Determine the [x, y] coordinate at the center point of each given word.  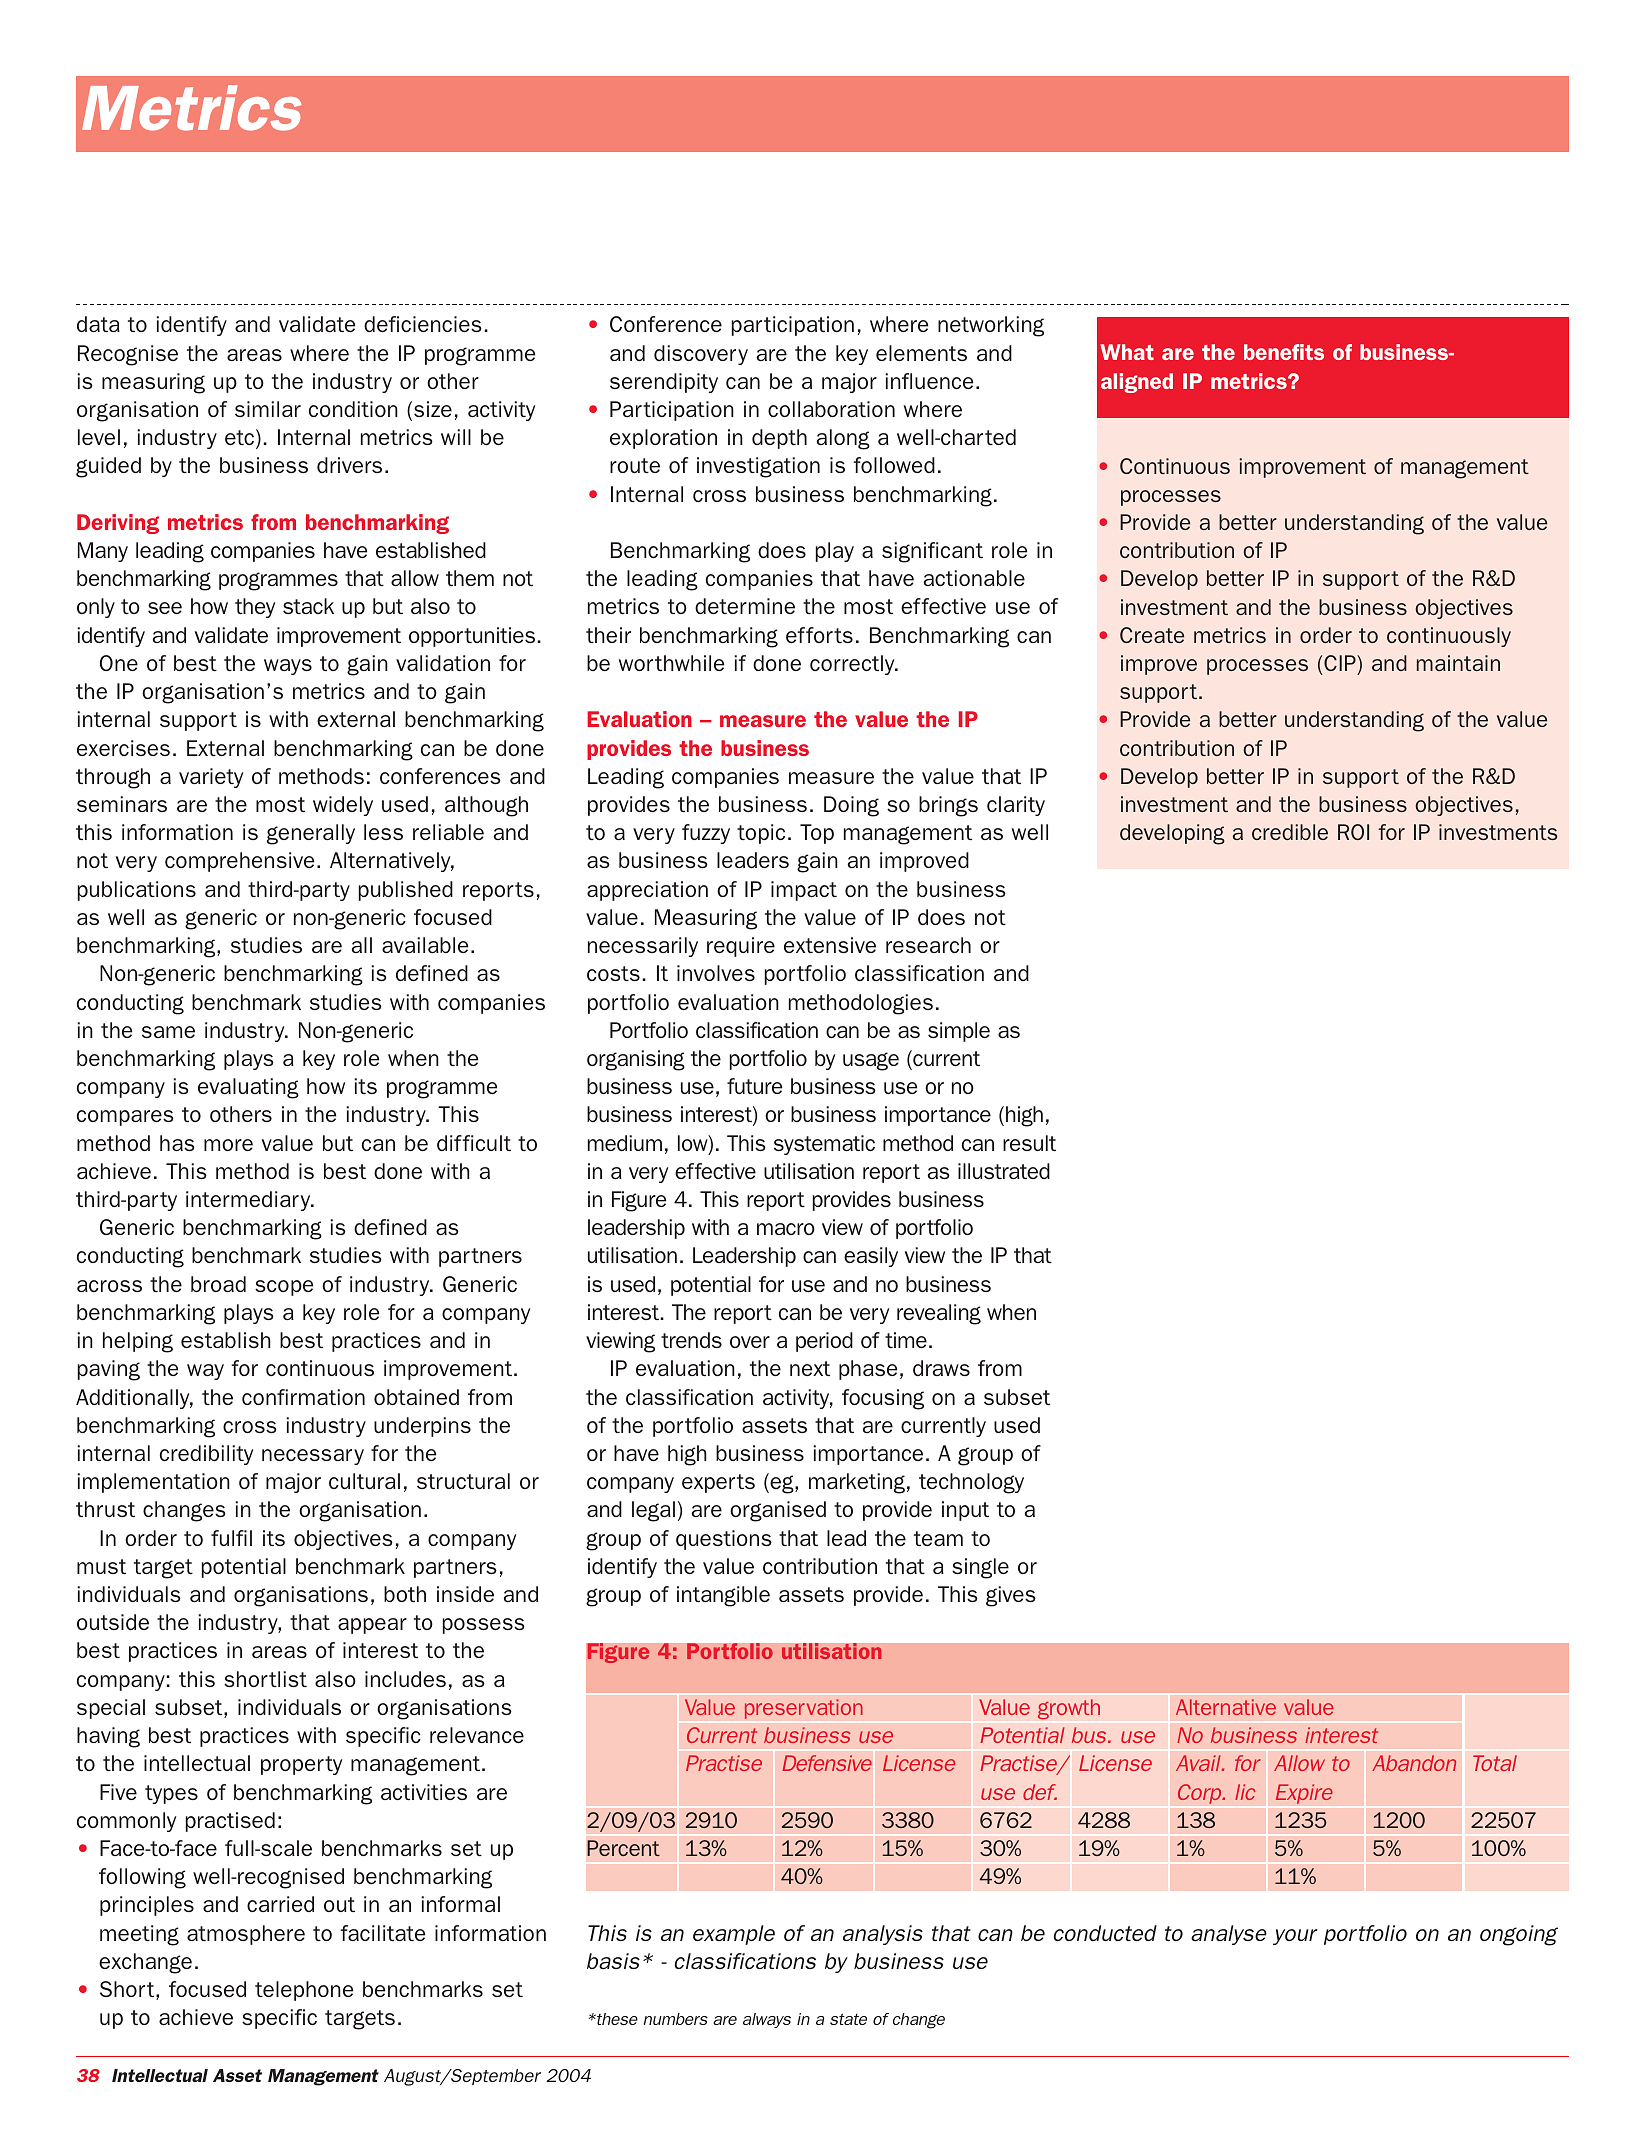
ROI [1353, 832]
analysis [883, 1935]
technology [971, 1483]
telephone [304, 1991]
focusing [883, 1399]
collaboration [831, 409]
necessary [313, 1457]
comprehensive [239, 862]
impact [804, 891]
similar [268, 409]
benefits [1284, 352]
